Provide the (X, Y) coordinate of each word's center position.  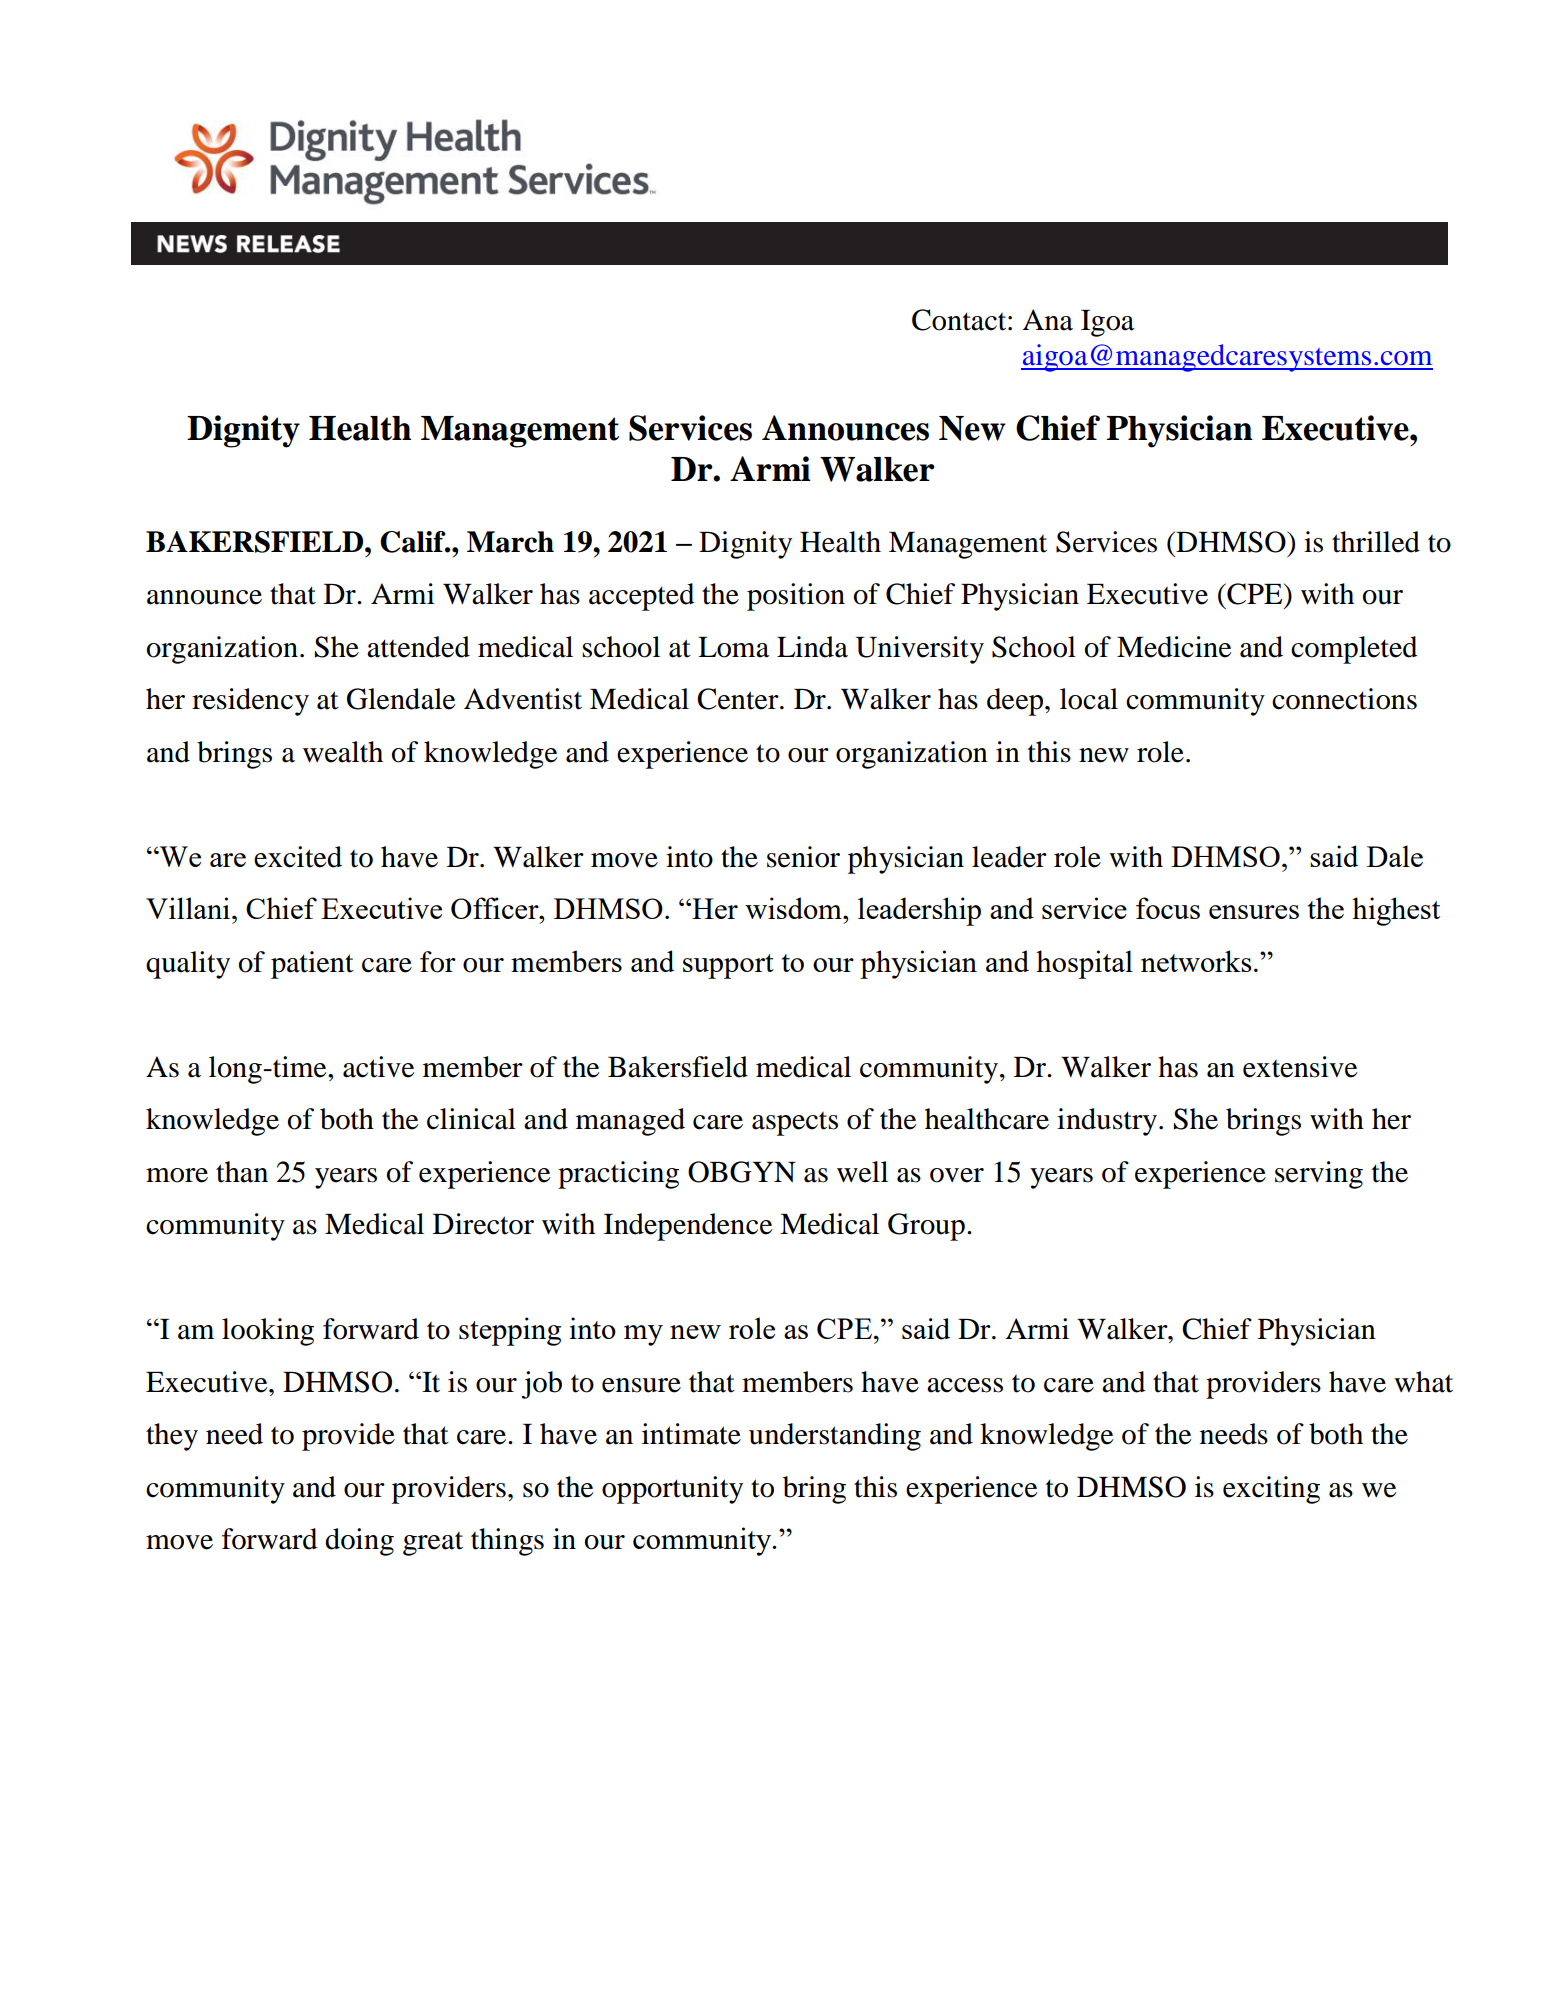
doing (359, 1542)
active (378, 1067)
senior (803, 857)
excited (298, 857)
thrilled (1376, 542)
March (510, 542)
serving (1319, 1175)
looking (268, 1332)
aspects (795, 1124)
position (796, 597)
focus (1168, 908)
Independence (688, 1227)
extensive (1300, 1067)
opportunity (672, 1490)
